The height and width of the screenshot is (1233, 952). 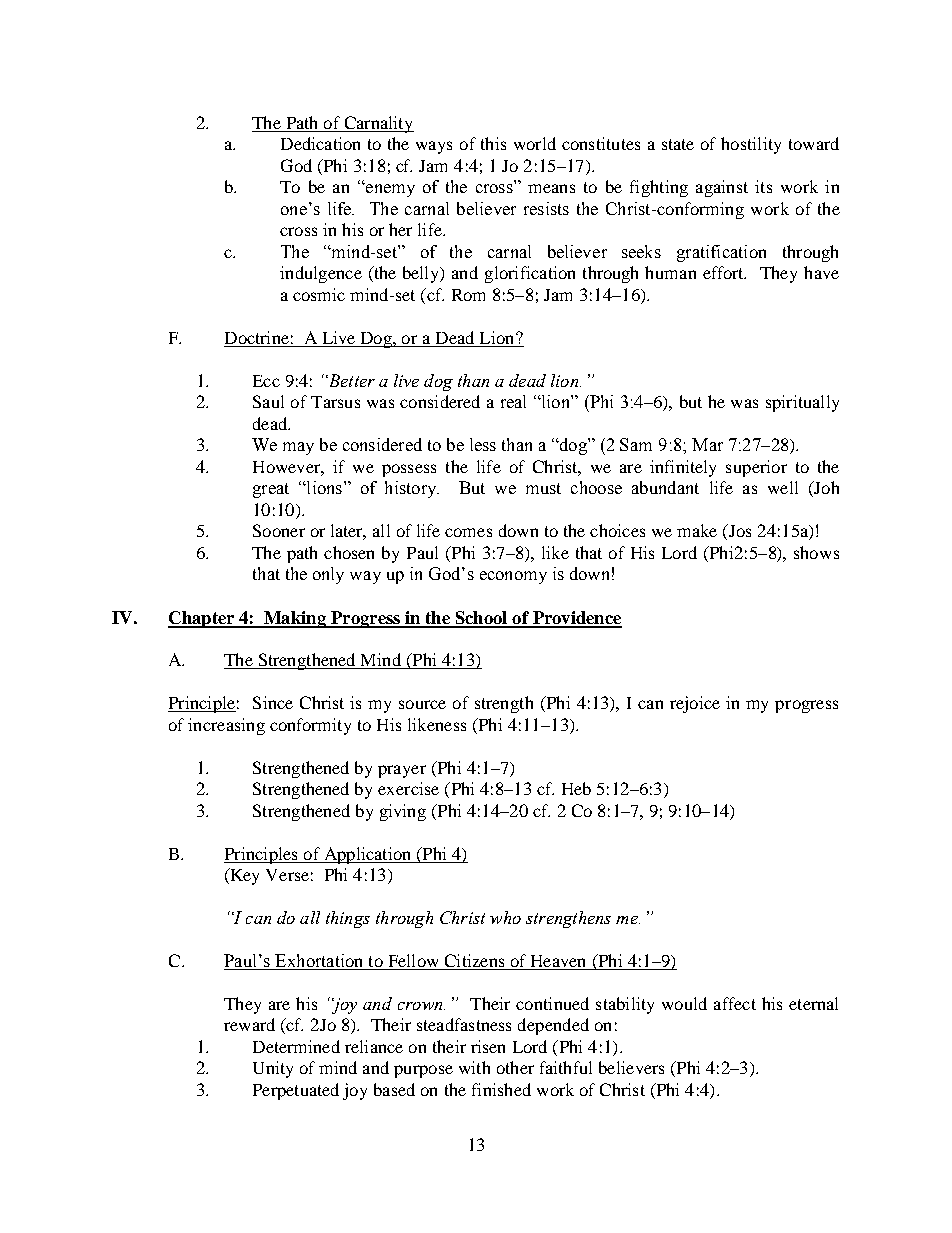 I want to click on shows, so click(x=816, y=552).
